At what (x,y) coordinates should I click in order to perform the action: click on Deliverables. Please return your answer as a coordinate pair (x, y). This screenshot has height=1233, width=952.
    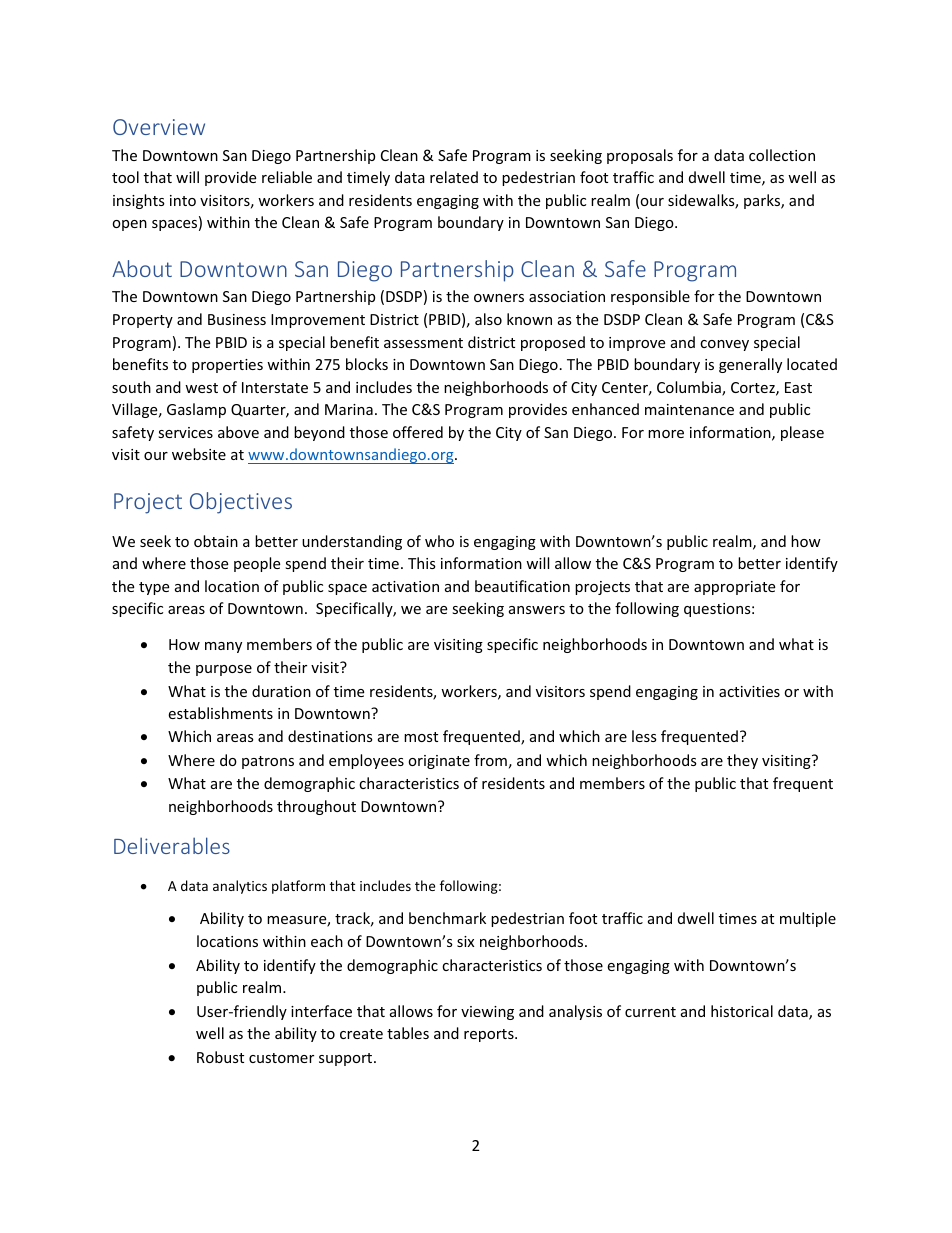
    Looking at the image, I should click on (172, 845).
